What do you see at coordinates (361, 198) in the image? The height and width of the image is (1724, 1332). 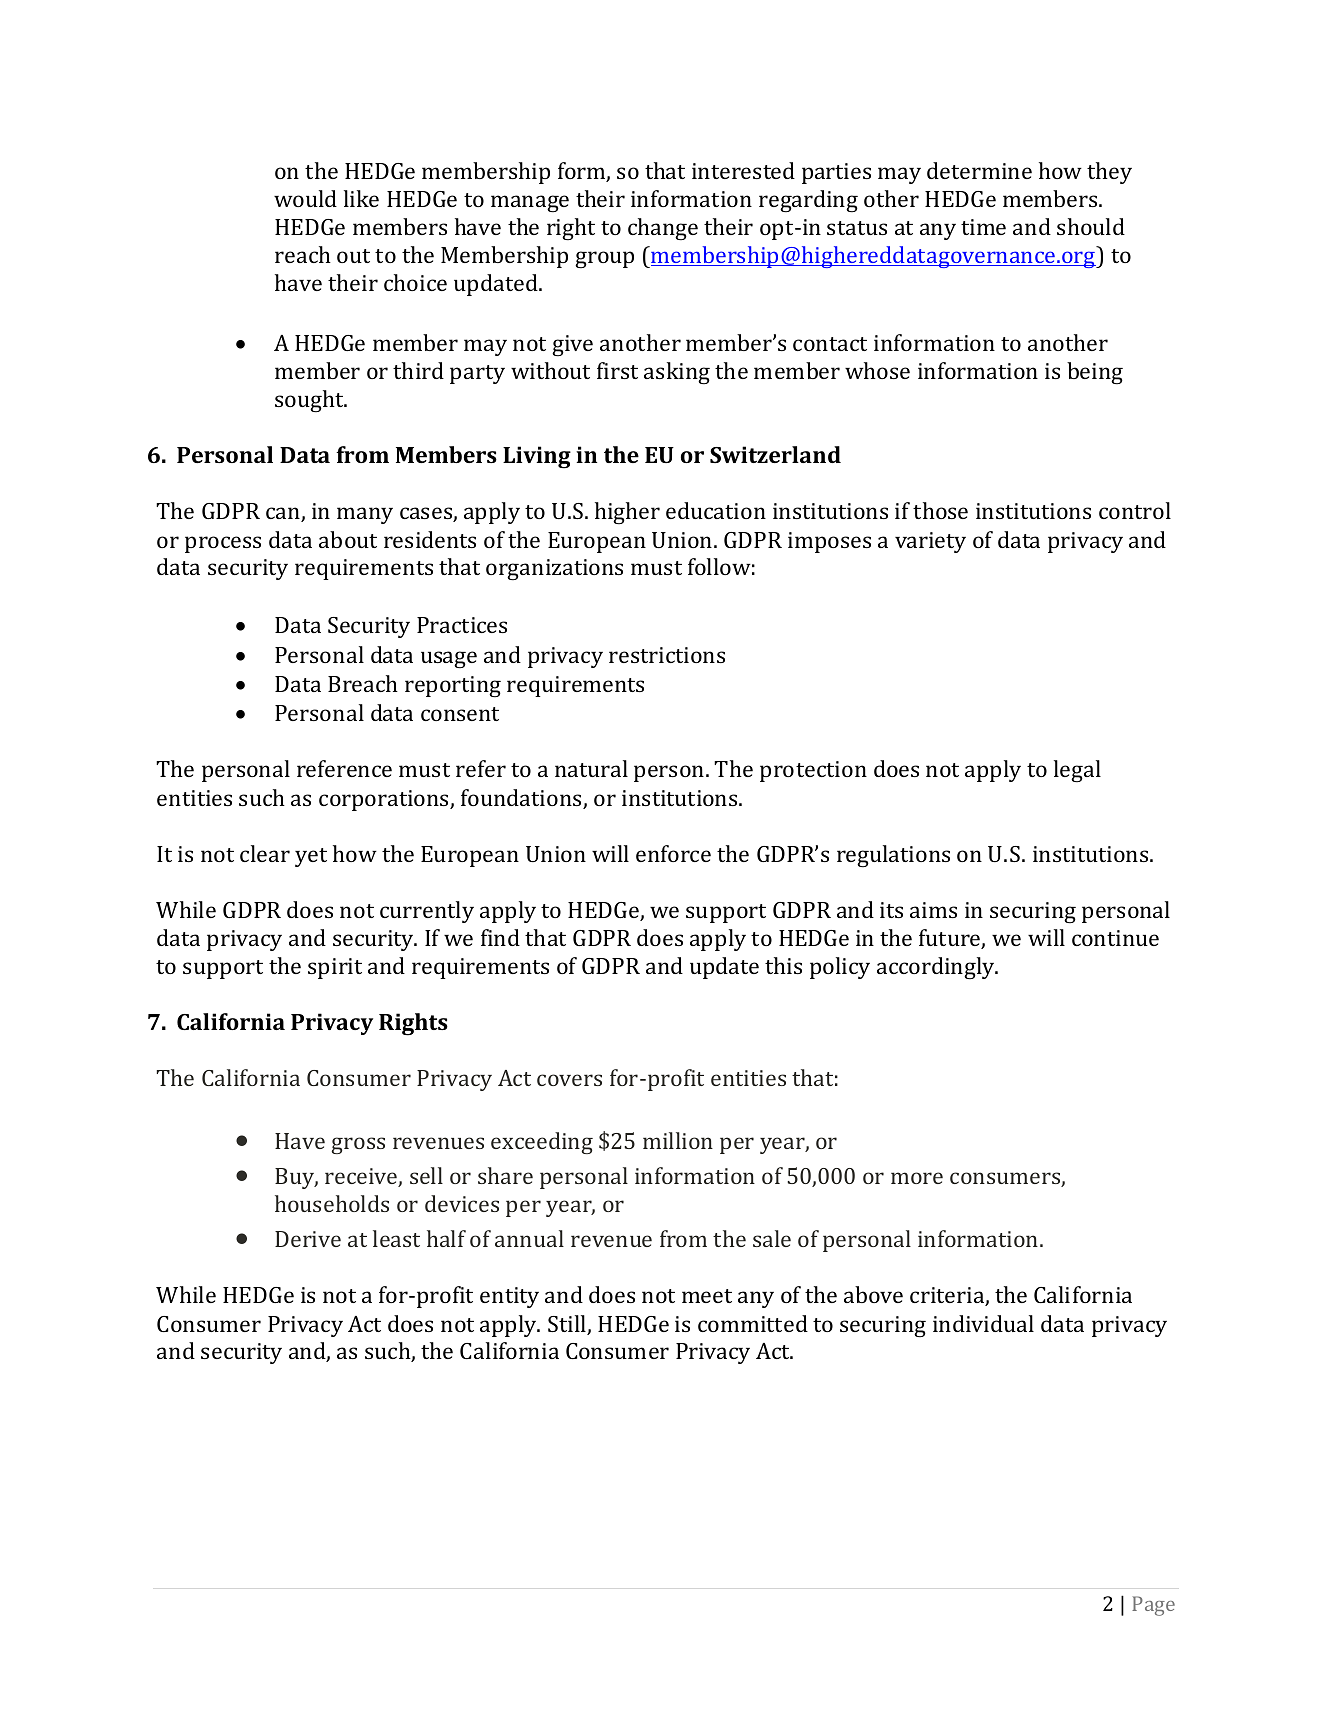 I see `like` at bounding box center [361, 198].
